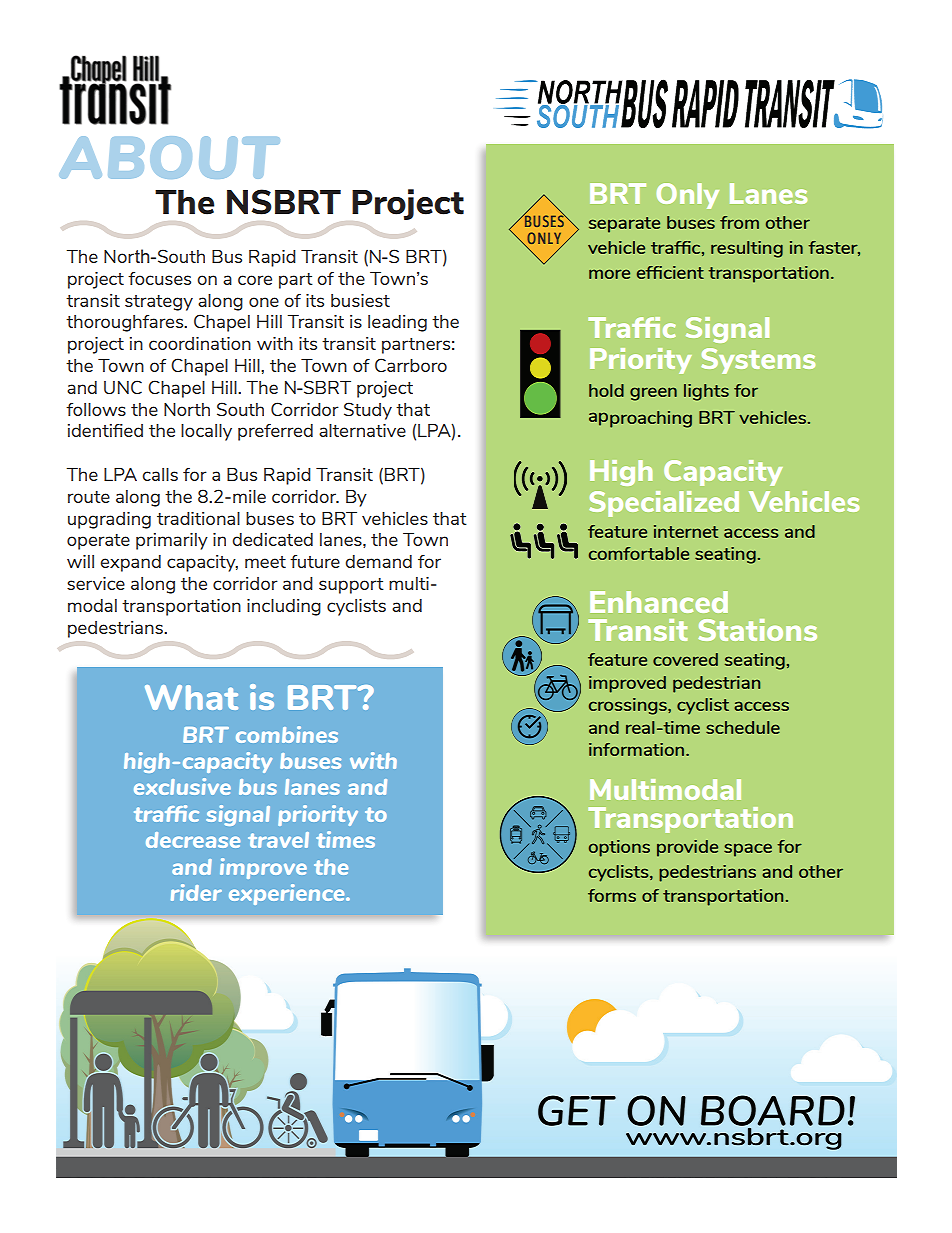 This screenshot has height=1233, width=952. What do you see at coordinates (378, 561) in the screenshot?
I see `demand` at bounding box center [378, 561].
